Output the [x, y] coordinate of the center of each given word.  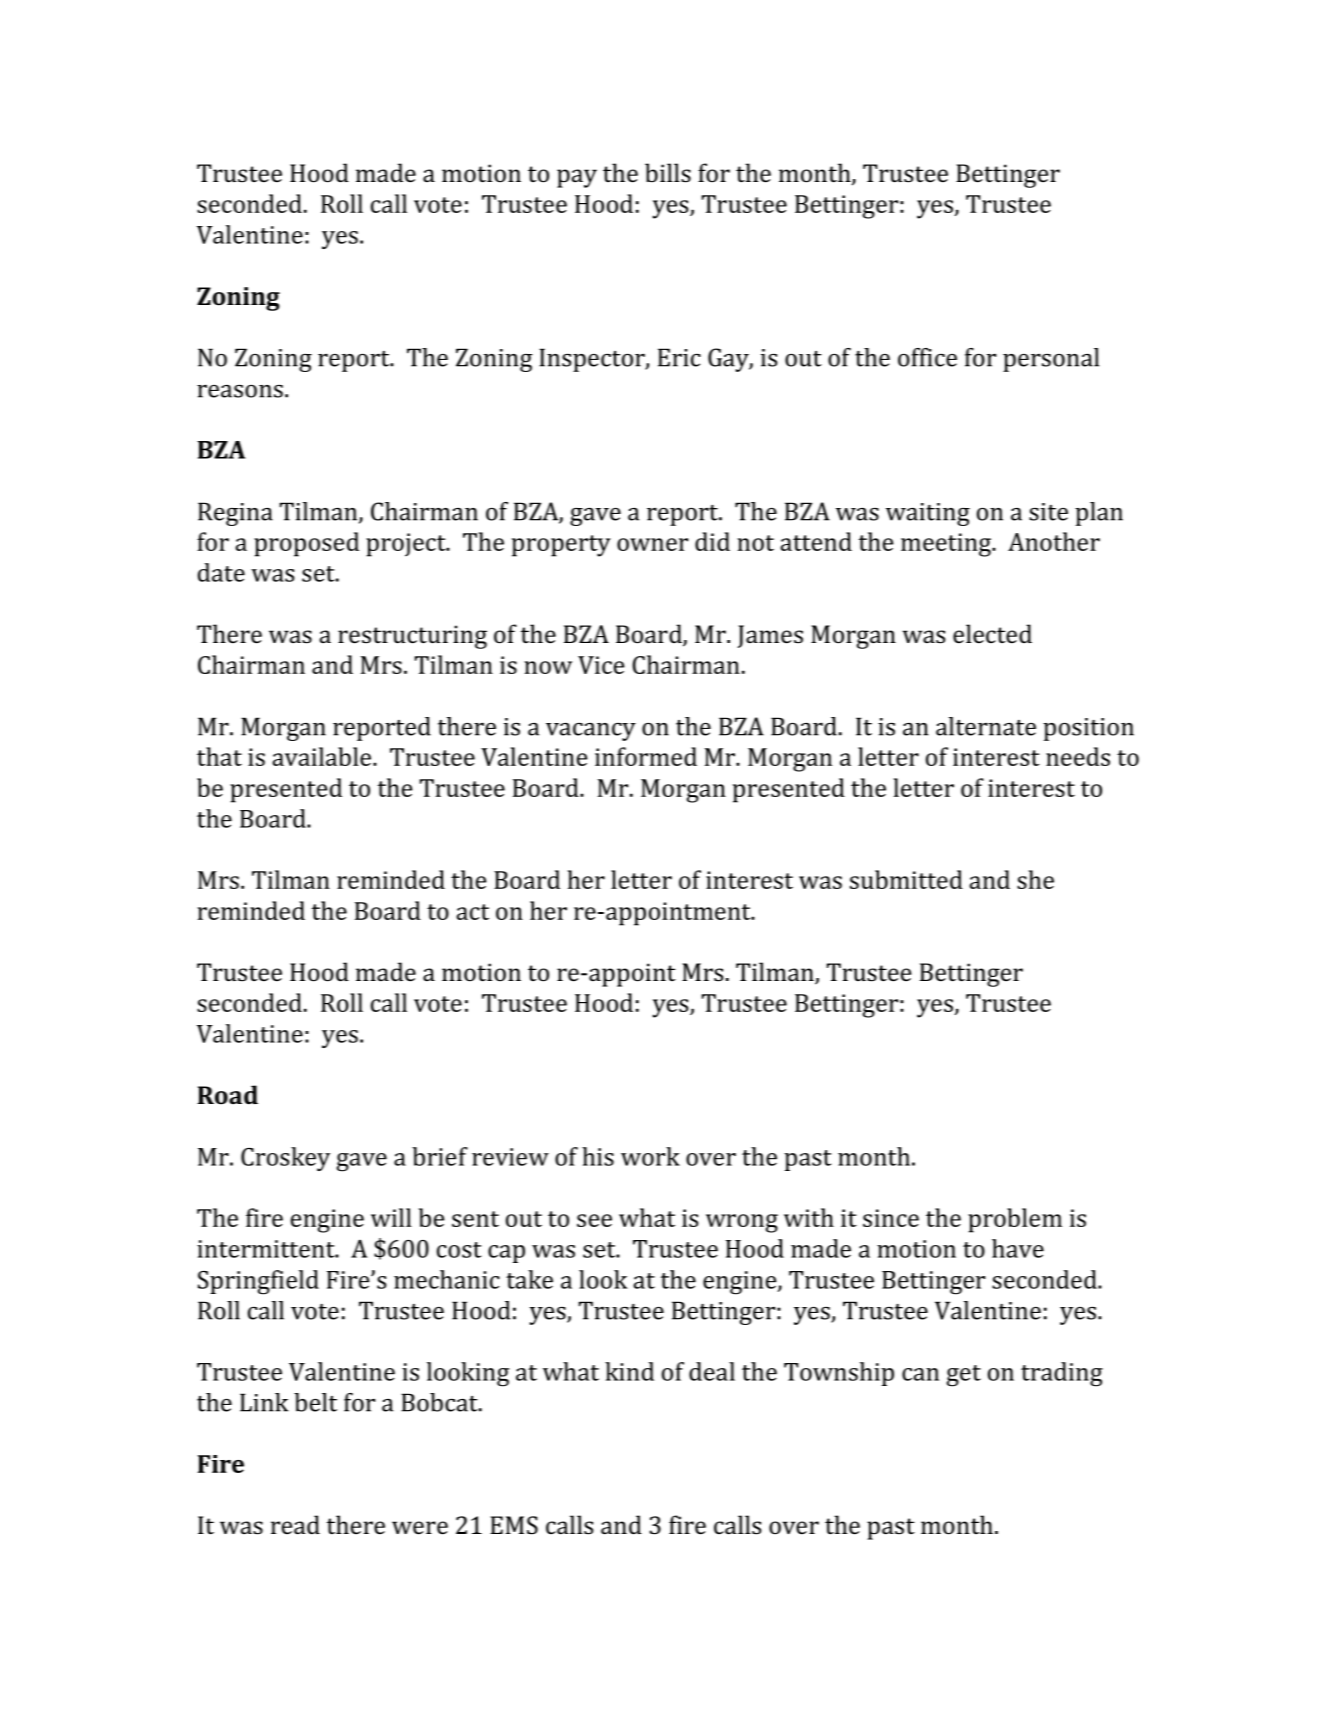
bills [668, 173]
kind [629, 1371]
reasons [240, 391]
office [927, 357]
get [964, 1376]
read [295, 1525]
